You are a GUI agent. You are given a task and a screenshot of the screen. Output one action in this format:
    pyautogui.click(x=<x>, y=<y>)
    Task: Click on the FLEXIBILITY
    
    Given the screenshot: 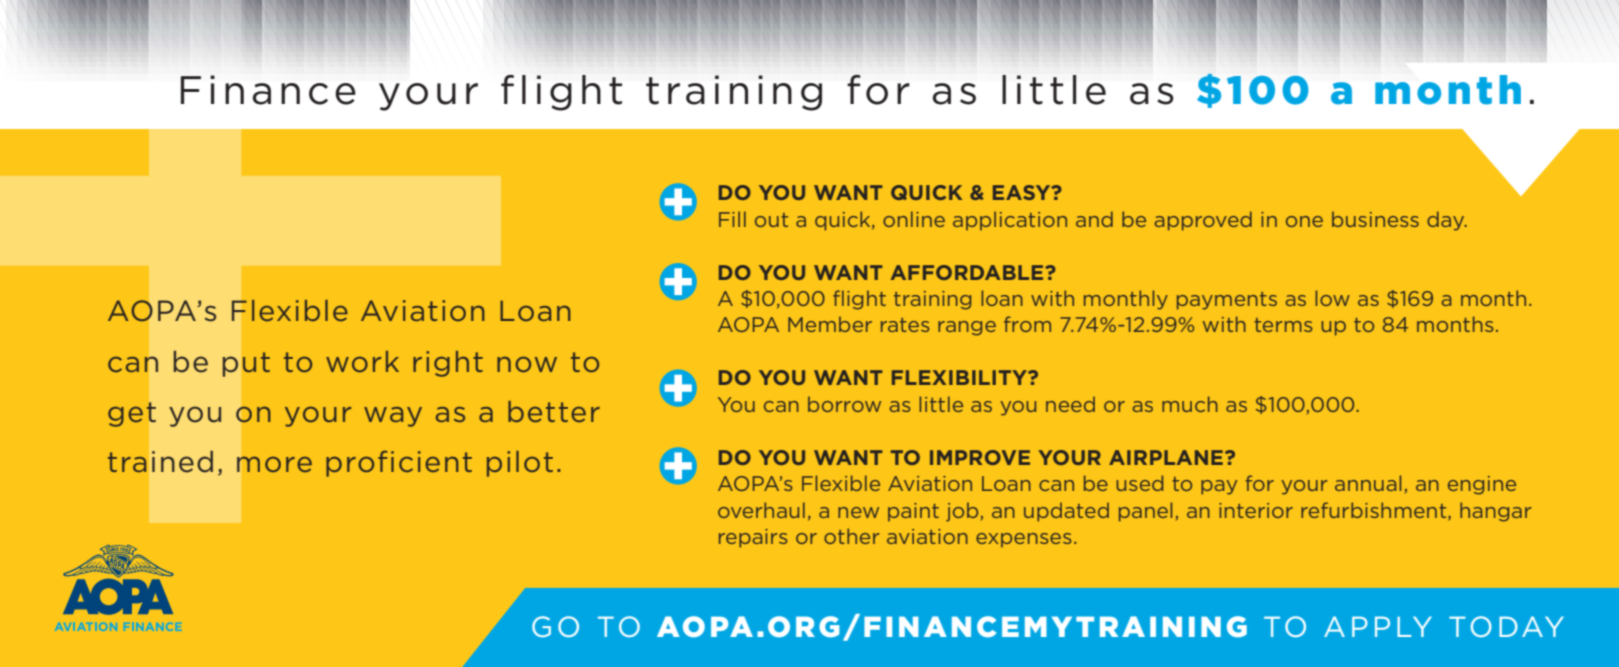 What is the action you would take?
    pyautogui.click(x=961, y=377)
